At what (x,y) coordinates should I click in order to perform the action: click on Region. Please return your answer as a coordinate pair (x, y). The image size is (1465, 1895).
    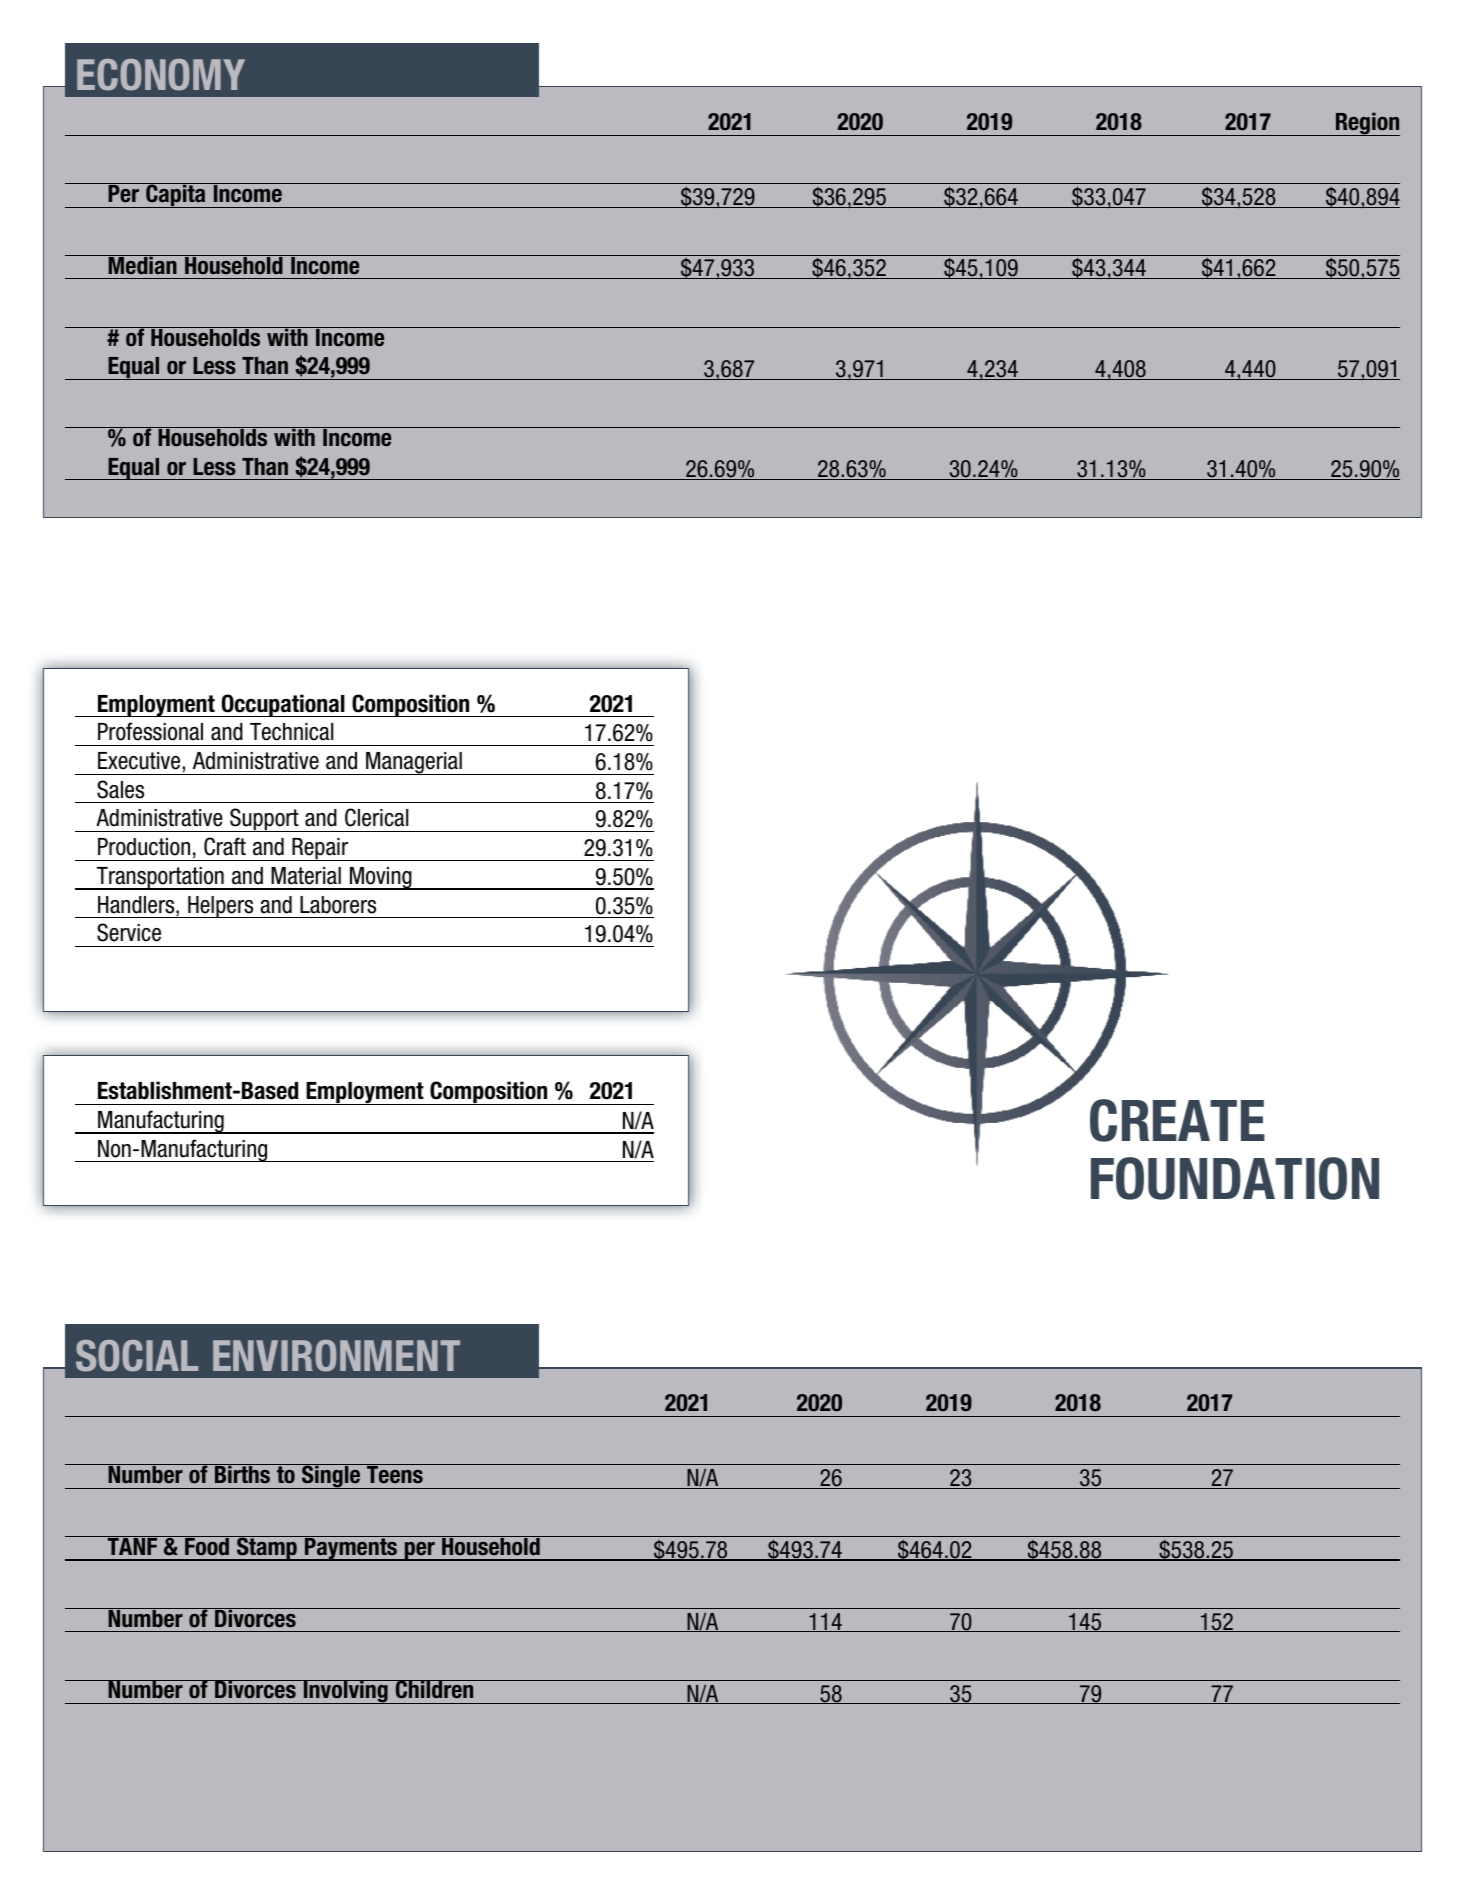
    Looking at the image, I should click on (1367, 124).
